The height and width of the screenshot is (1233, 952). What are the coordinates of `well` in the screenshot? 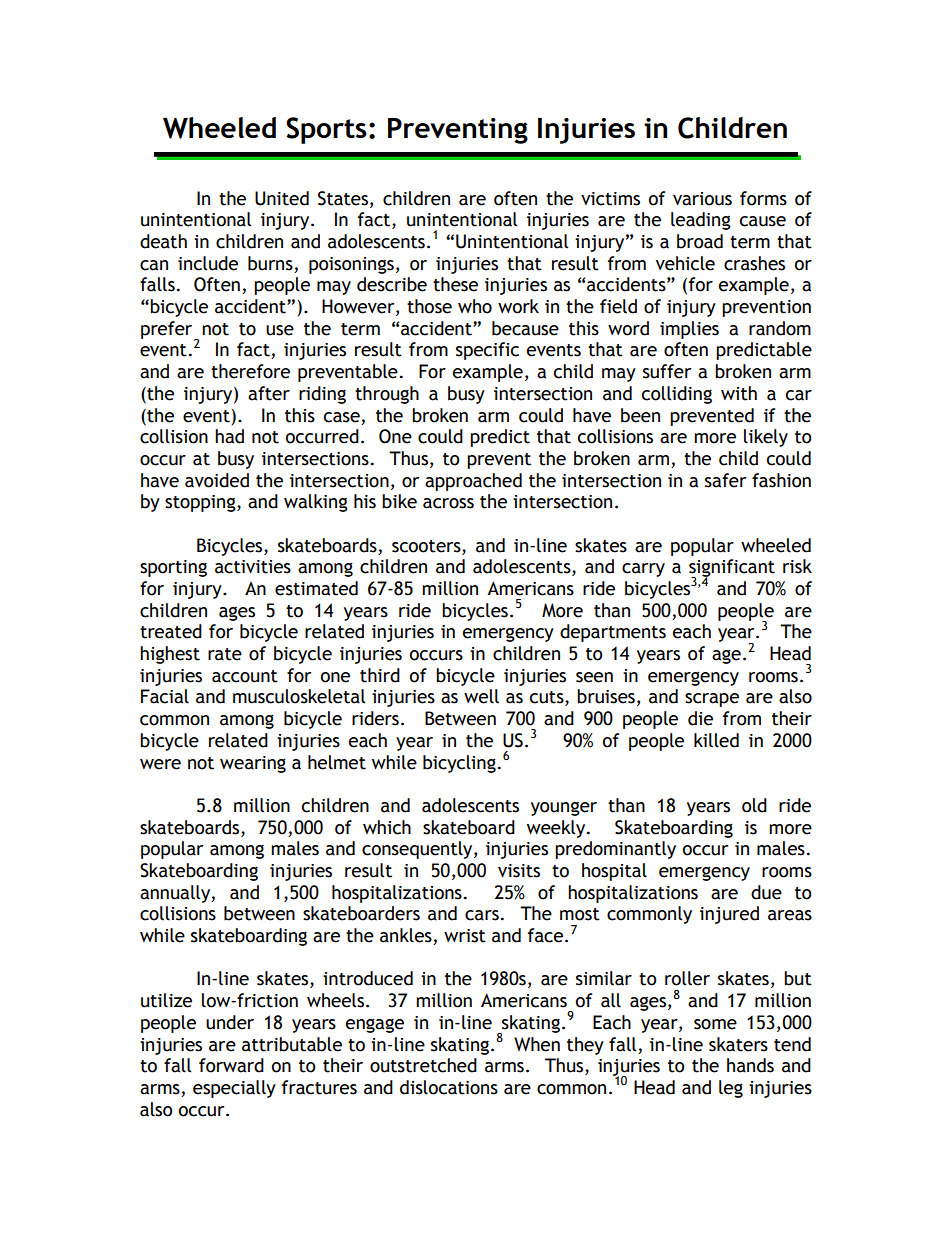 It's located at (481, 696).
